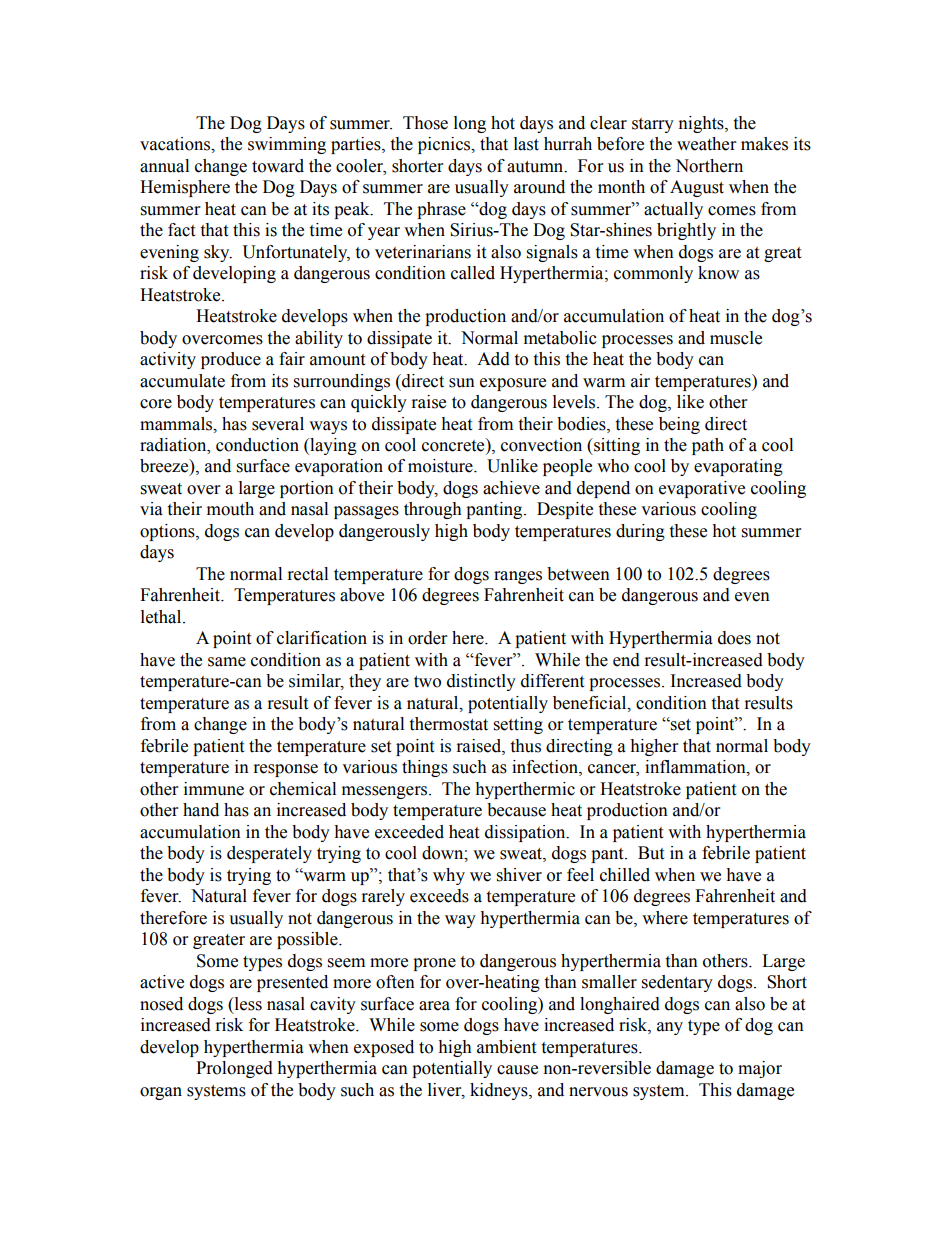 This screenshot has height=1233, width=952. I want to click on organ, so click(161, 1093).
